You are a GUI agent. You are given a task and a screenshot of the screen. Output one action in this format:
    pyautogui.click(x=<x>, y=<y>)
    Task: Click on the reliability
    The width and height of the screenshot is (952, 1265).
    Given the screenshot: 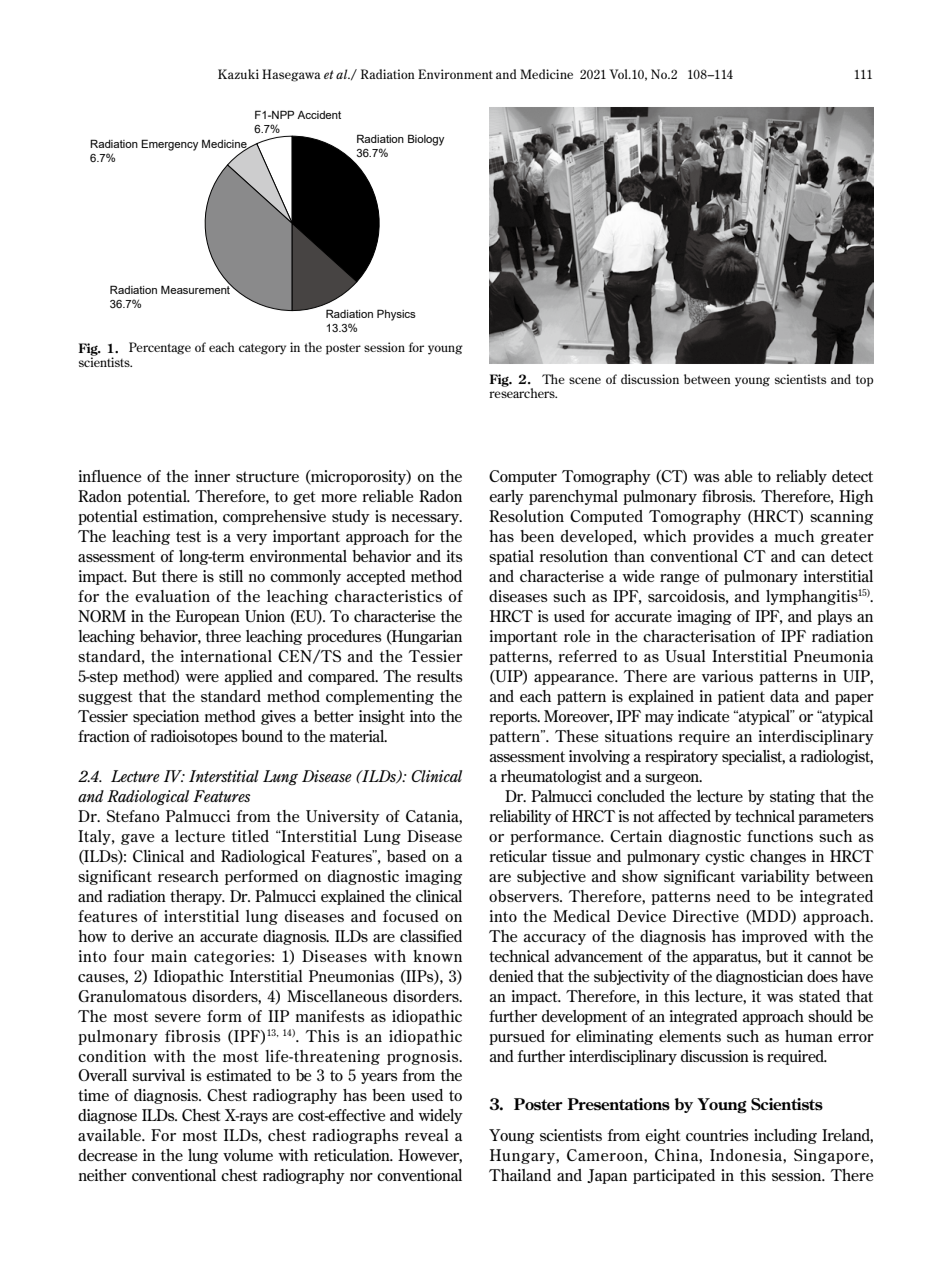 What is the action you would take?
    pyautogui.click(x=520, y=817)
